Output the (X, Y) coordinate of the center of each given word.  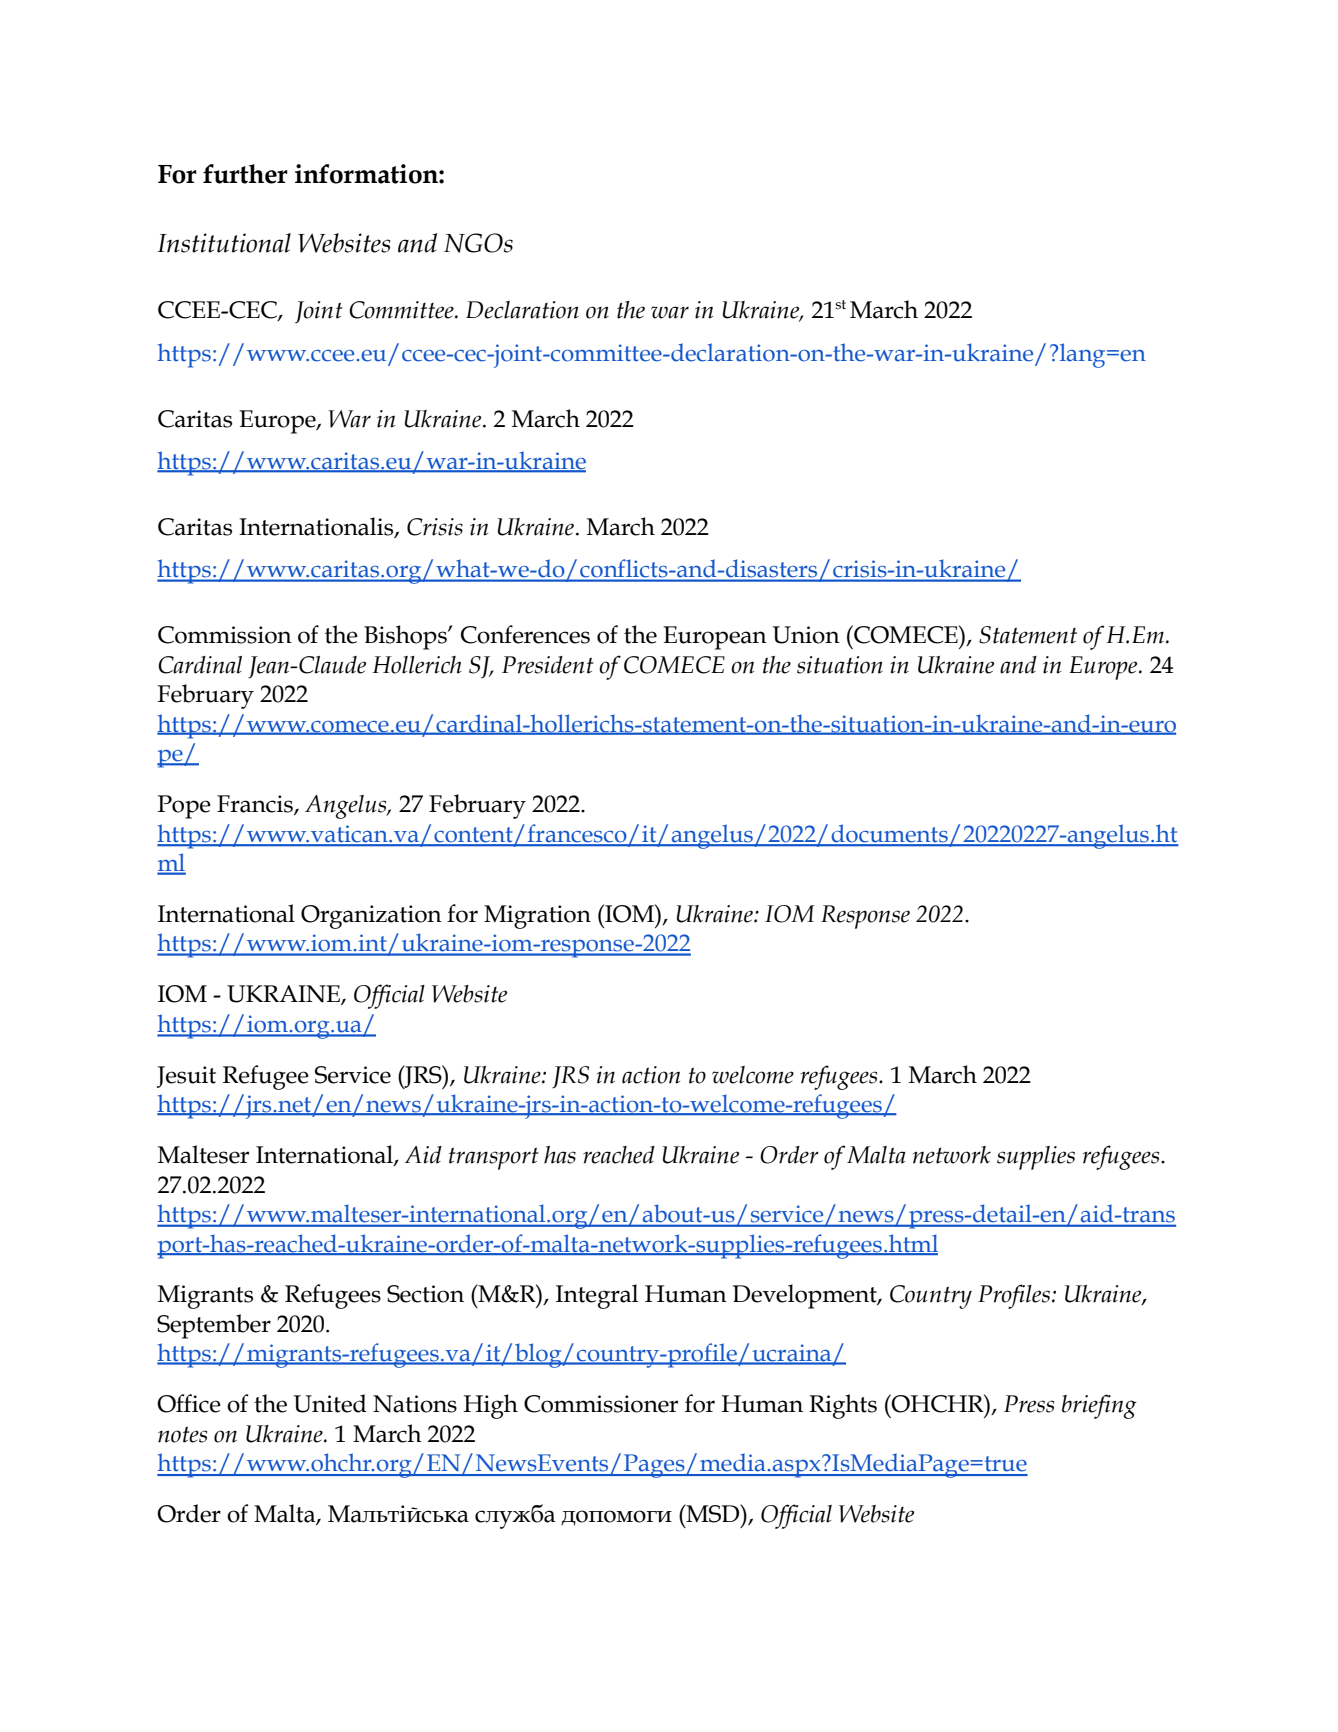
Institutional (224, 243)
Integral (597, 1296)
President (548, 665)
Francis (256, 805)
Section (425, 1294)
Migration (537, 917)
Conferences (525, 634)
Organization (371, 917)
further (245, 174)
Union (806, 635)
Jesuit (186, 1077)
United (330, 1403)
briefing (1099, 1406)
